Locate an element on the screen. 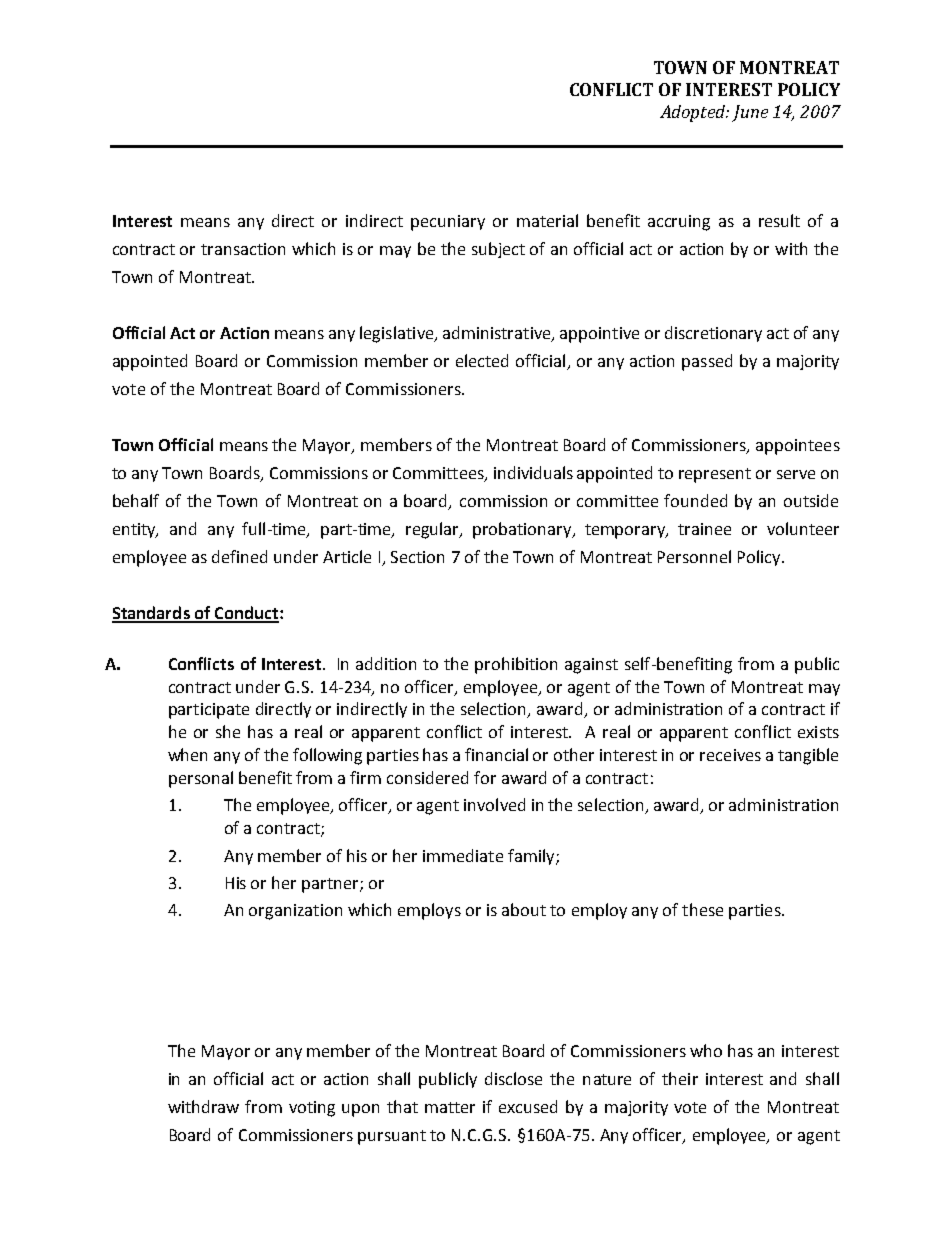  voting is located at coordinates (312, 1109).
